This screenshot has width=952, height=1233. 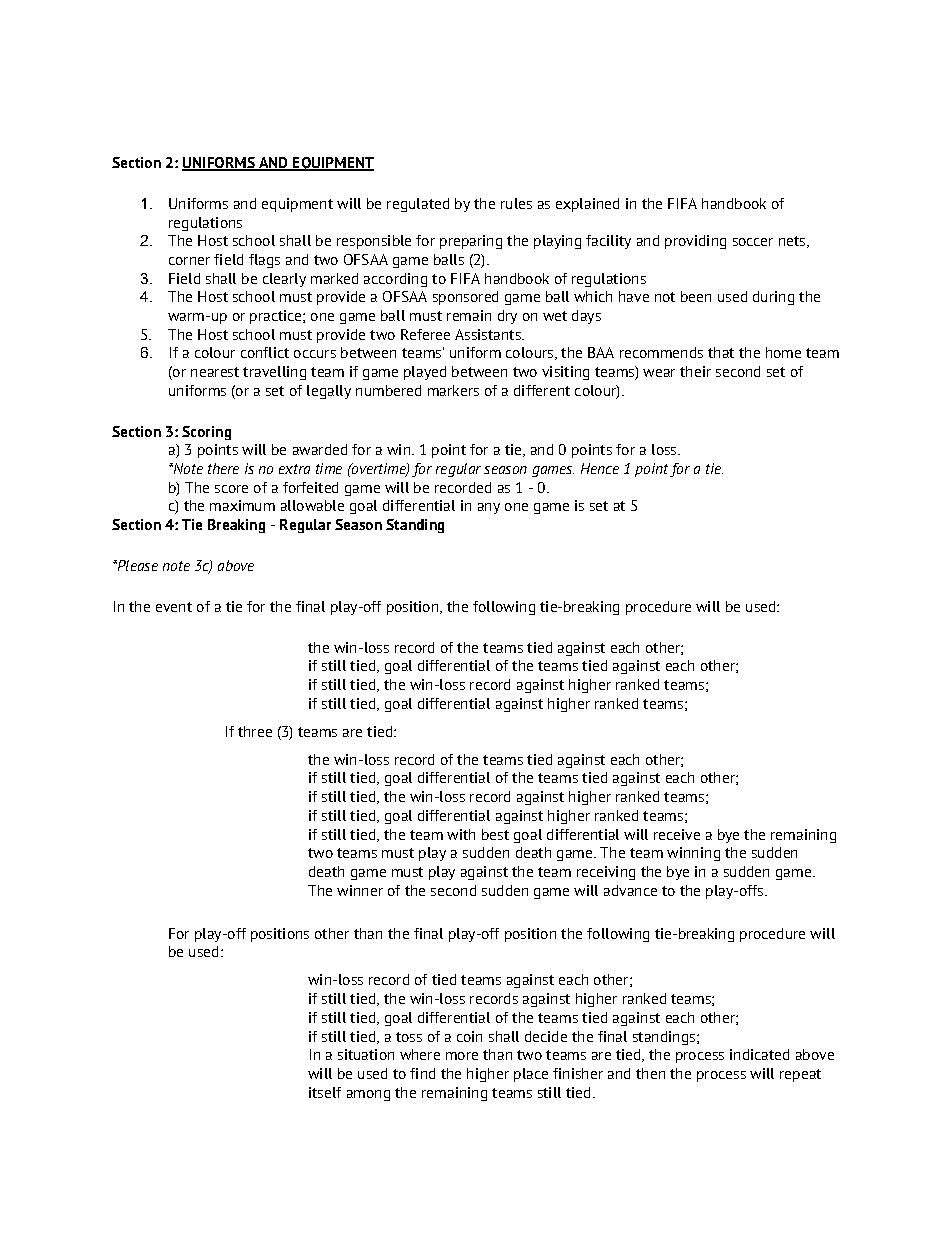 I want to click on preparing, so click(x=471, y=242).
